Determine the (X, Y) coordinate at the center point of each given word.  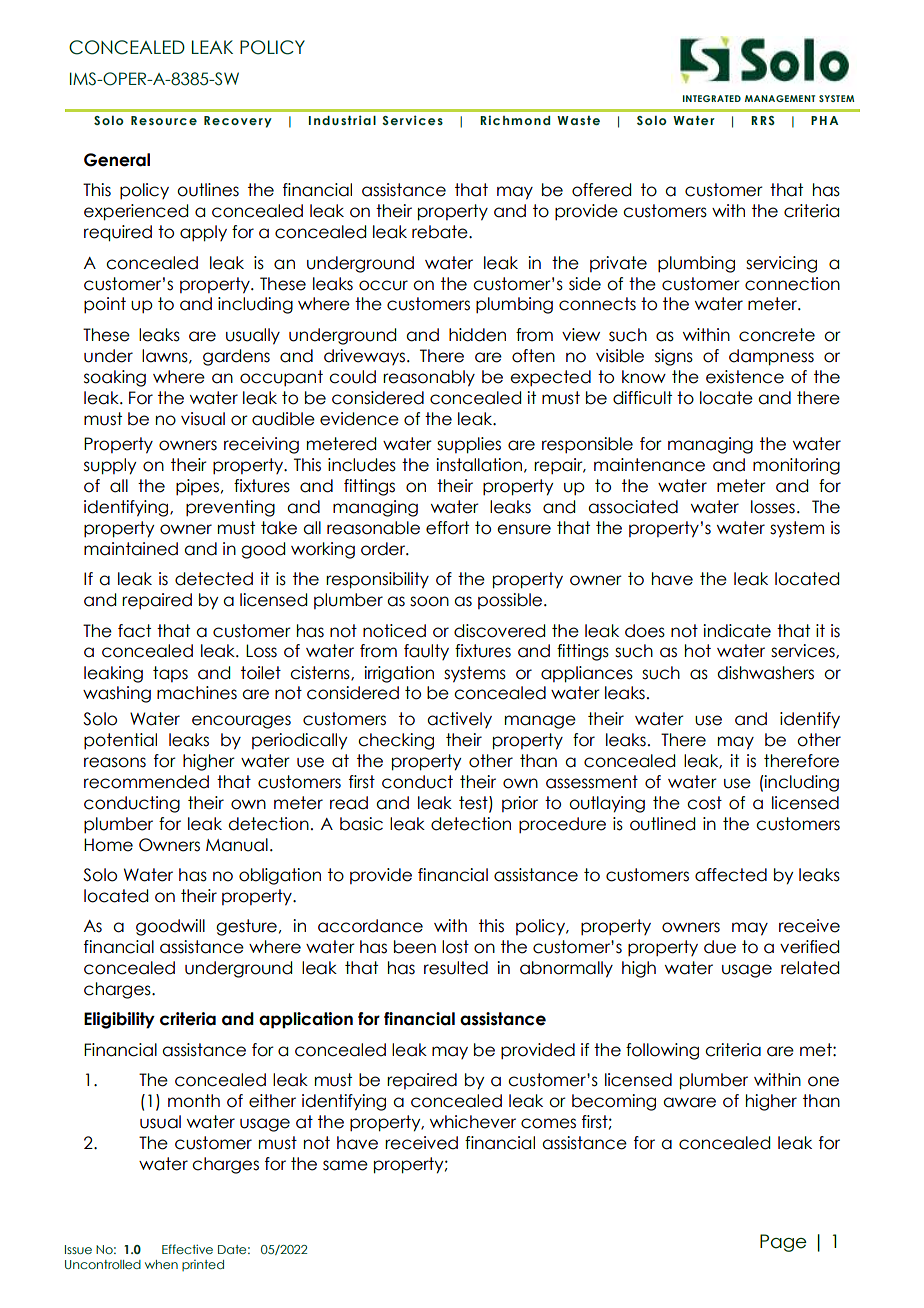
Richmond (515, 120)
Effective (187, 1249)
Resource (164, 120)
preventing (230, 508)
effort (447, 528)
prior (520, 804)
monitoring (796, 466)
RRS (763, 120)
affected (731, 875)
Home (108, 845)
